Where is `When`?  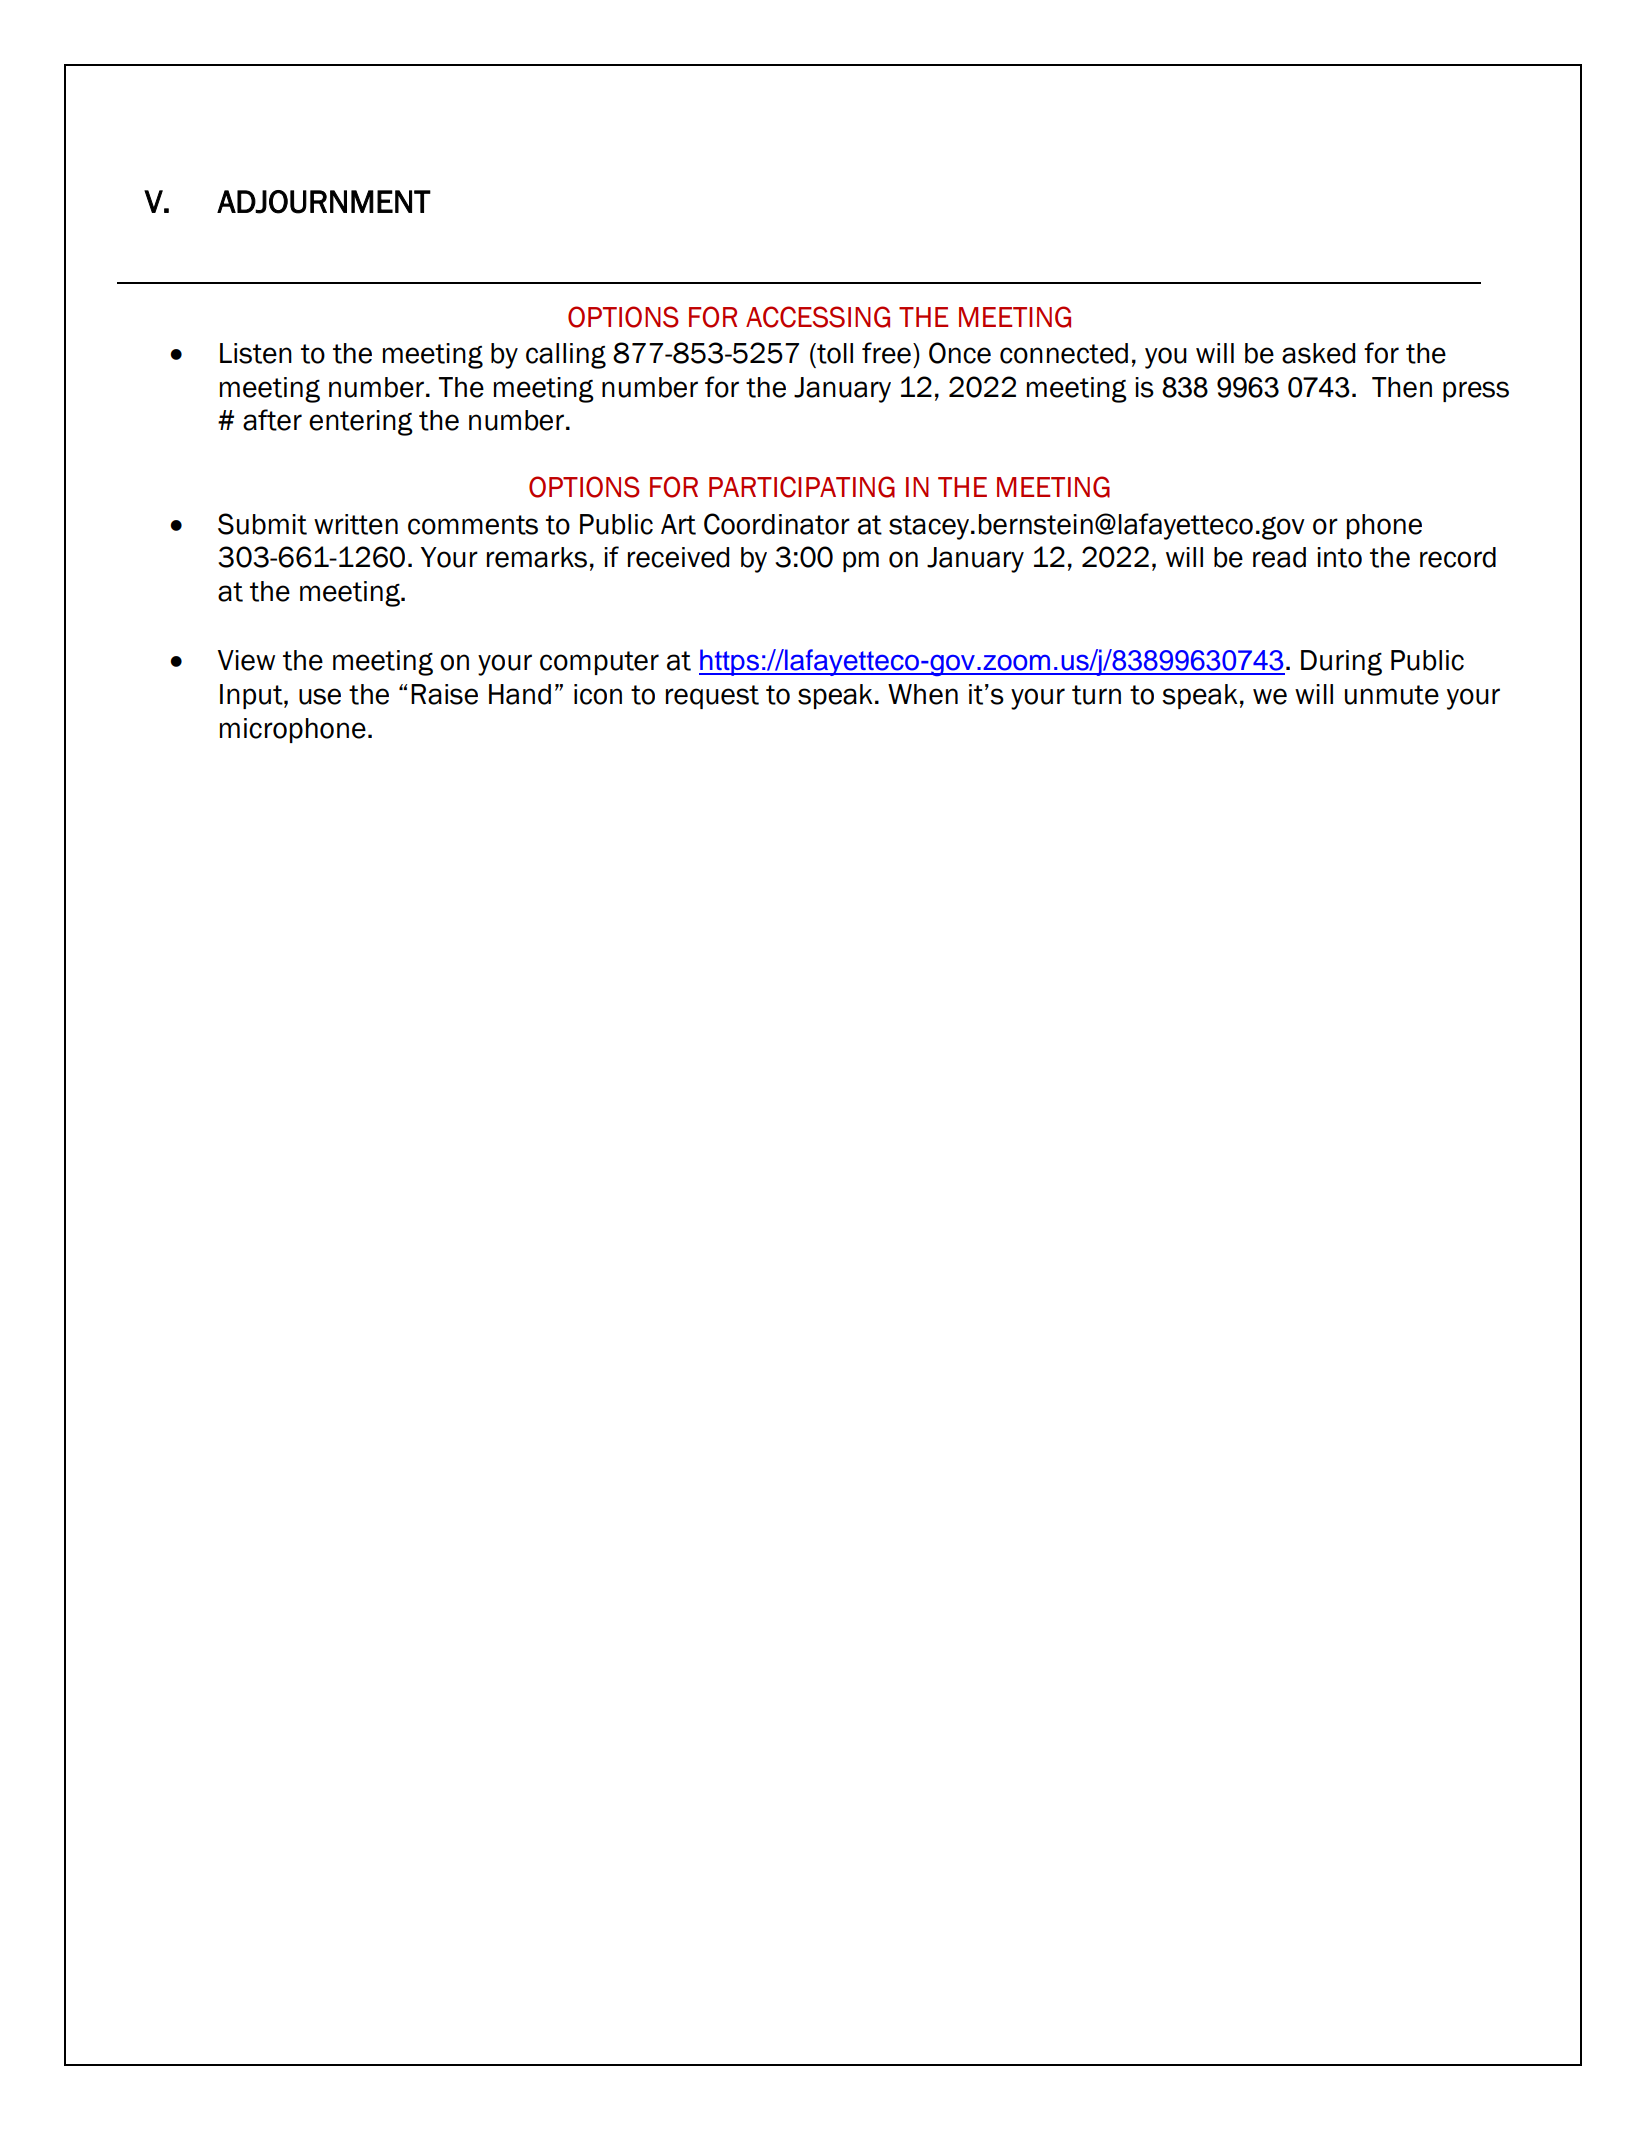
When is located at coordinates (923, 694).
